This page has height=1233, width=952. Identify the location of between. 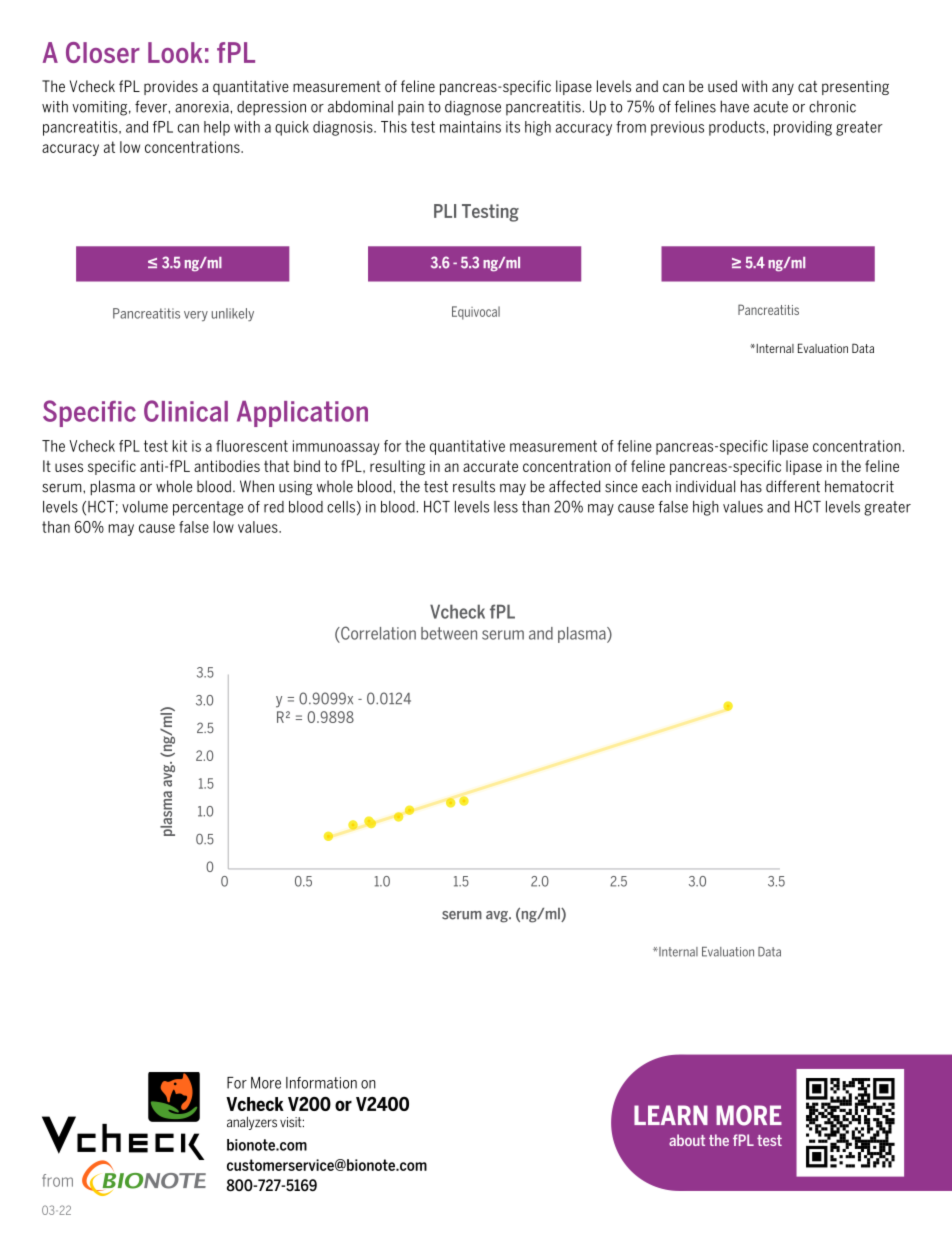
(449, 633).
